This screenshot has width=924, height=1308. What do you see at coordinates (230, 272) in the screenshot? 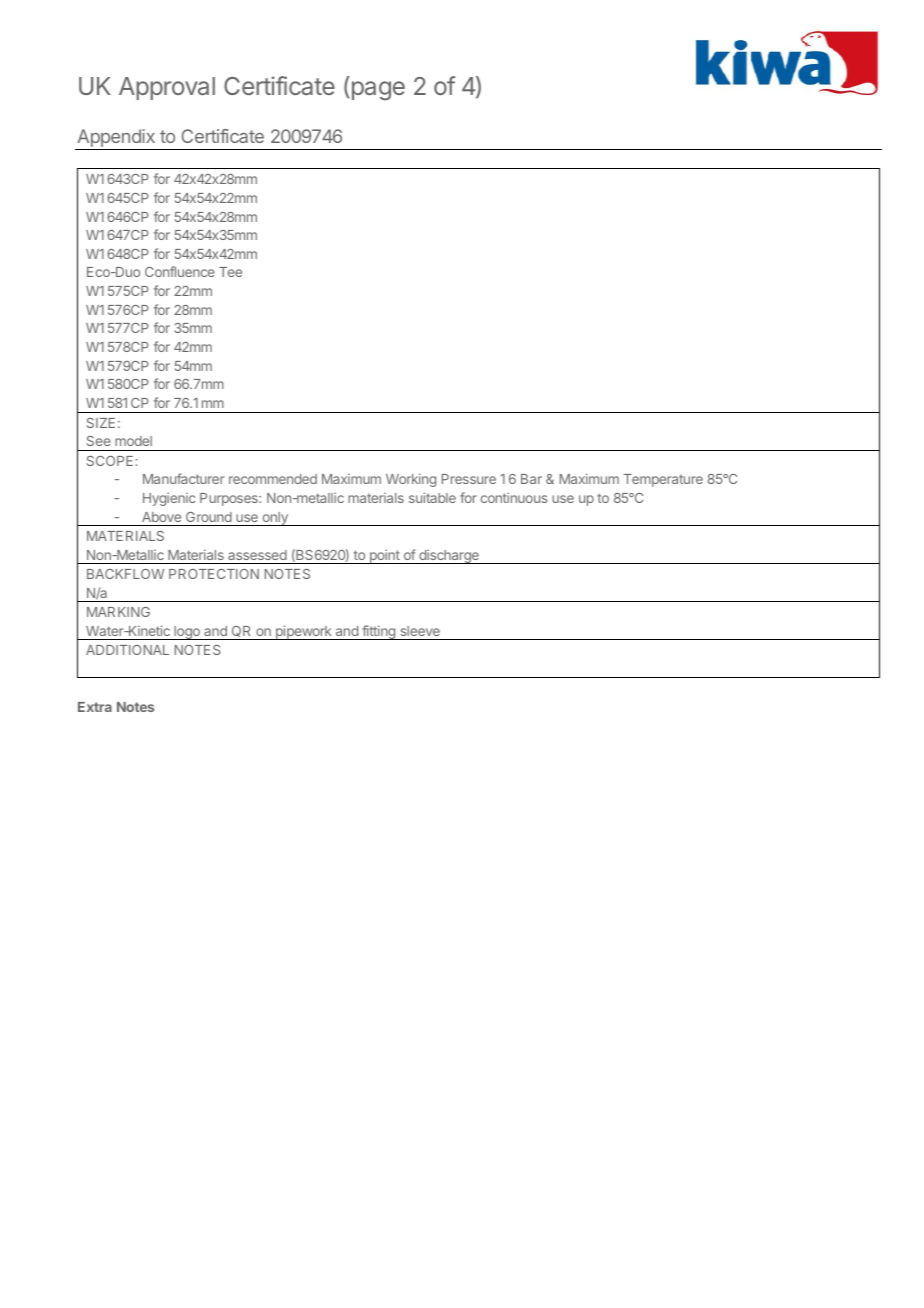
I see `Tee` at bounding box center [230, 272].
